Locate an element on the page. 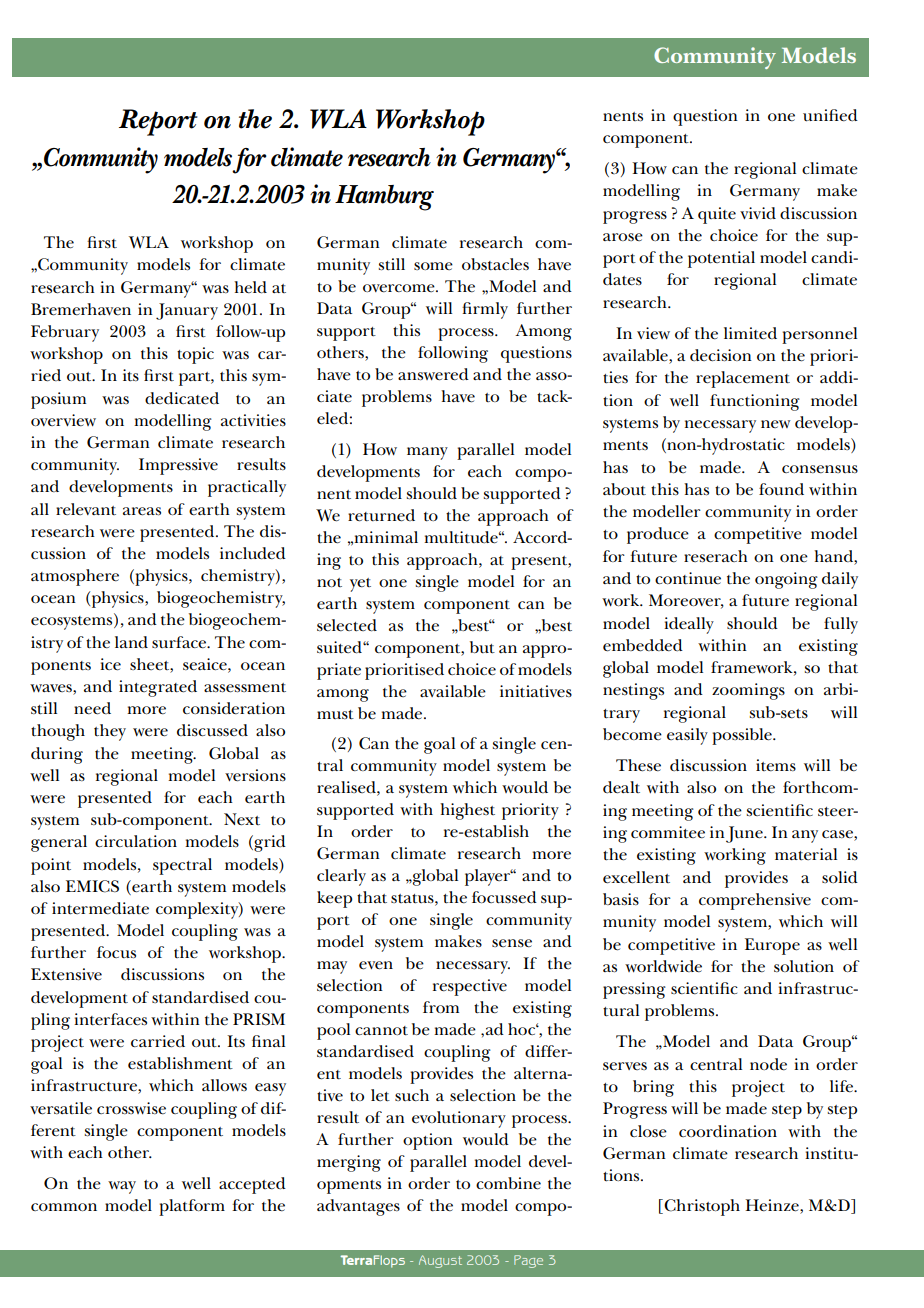  returned is located at coordinates (381, 515).
